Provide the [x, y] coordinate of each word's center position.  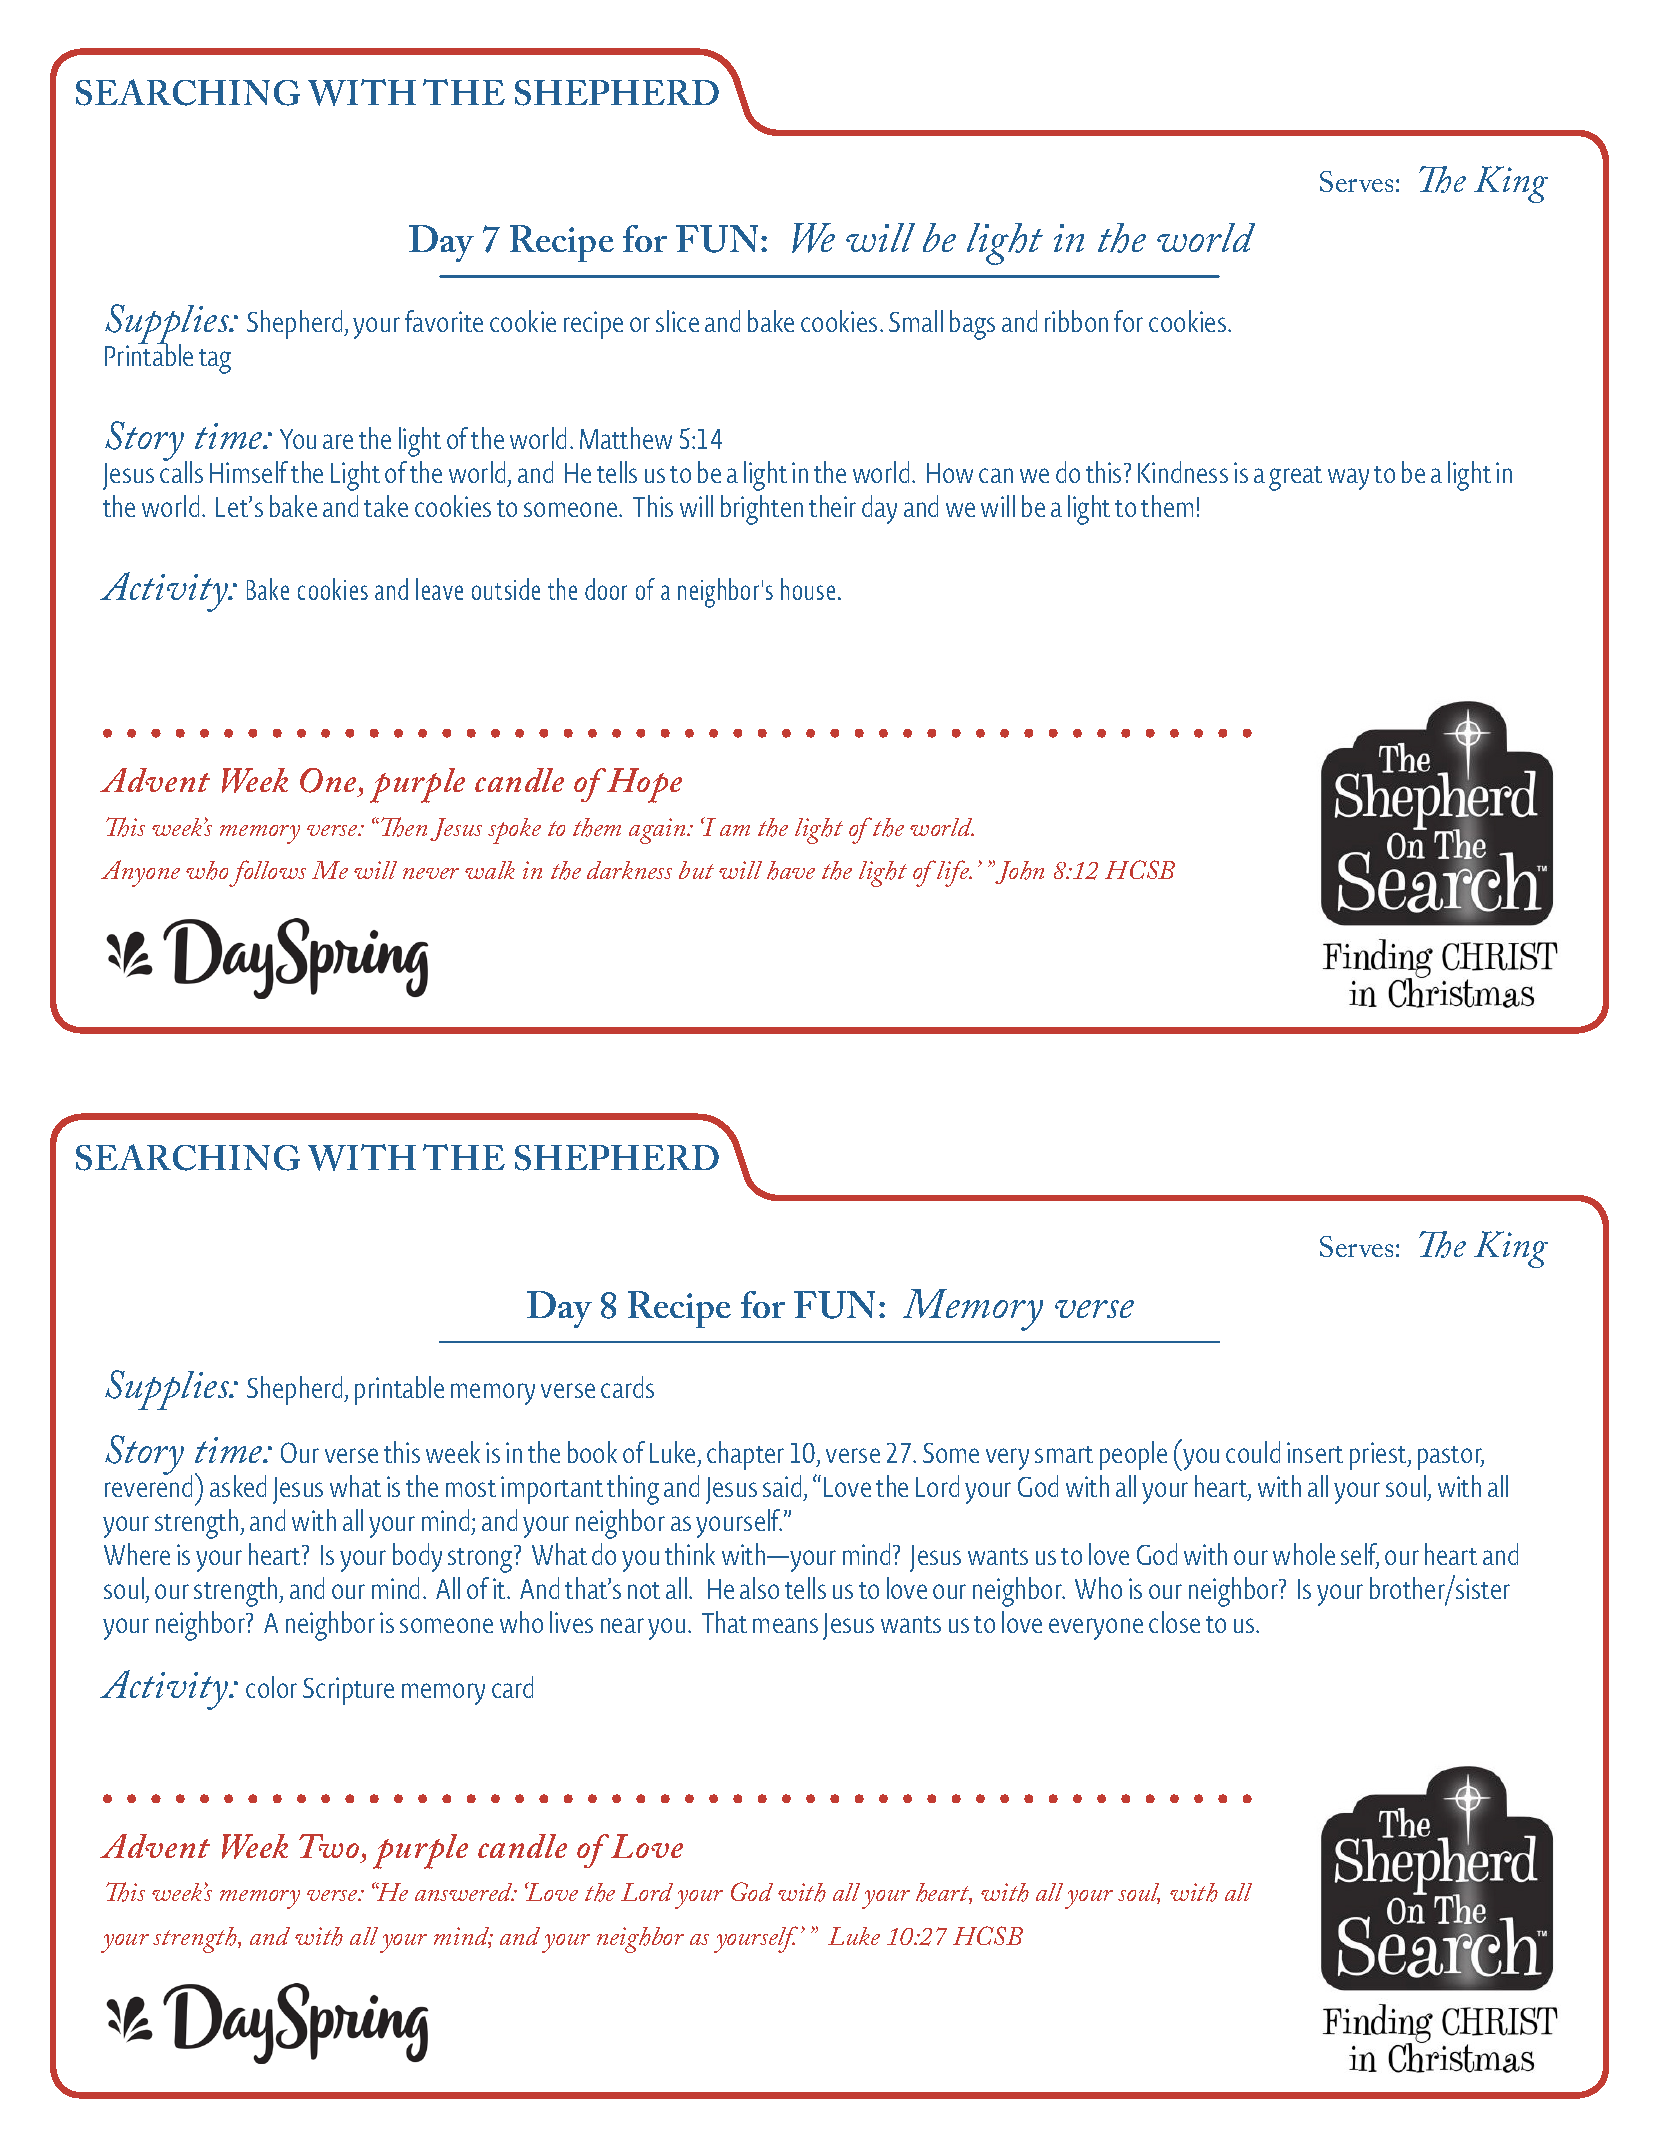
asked [238, 1486]
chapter [745, 1455]
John [1018, 872]
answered [465, 1892]
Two [329, 1846]
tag [215, 361]
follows [267, 873]
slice [677, 321]
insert [1315, 1452]
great [1295, 478]
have [791, 870]
